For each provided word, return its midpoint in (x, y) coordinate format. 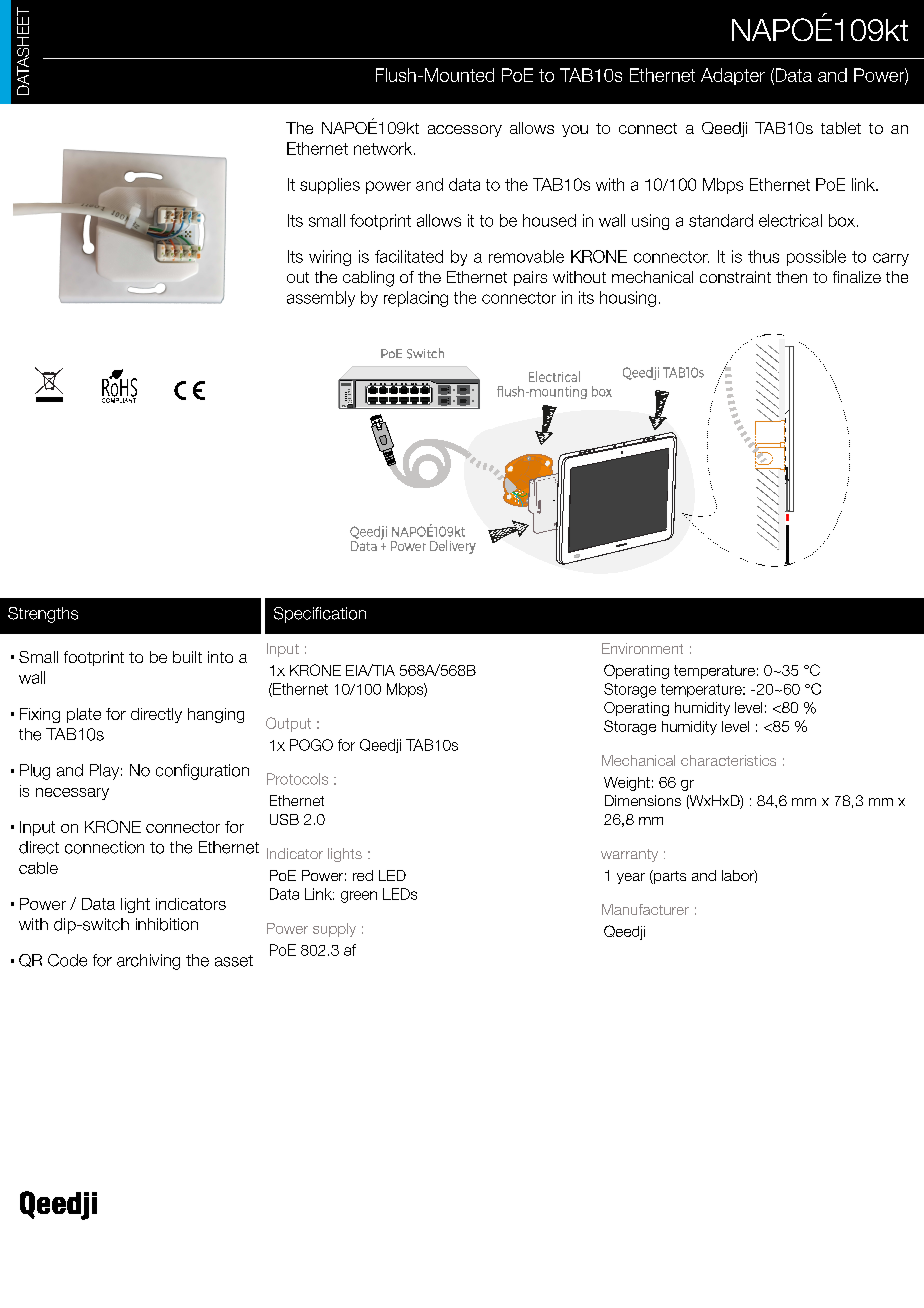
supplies (330, 186)
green (359, 897)
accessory (465, 131)
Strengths (43, 615)
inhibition (167, 924)
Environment (642, 648)
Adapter (733, 76)
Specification (320, 615)
